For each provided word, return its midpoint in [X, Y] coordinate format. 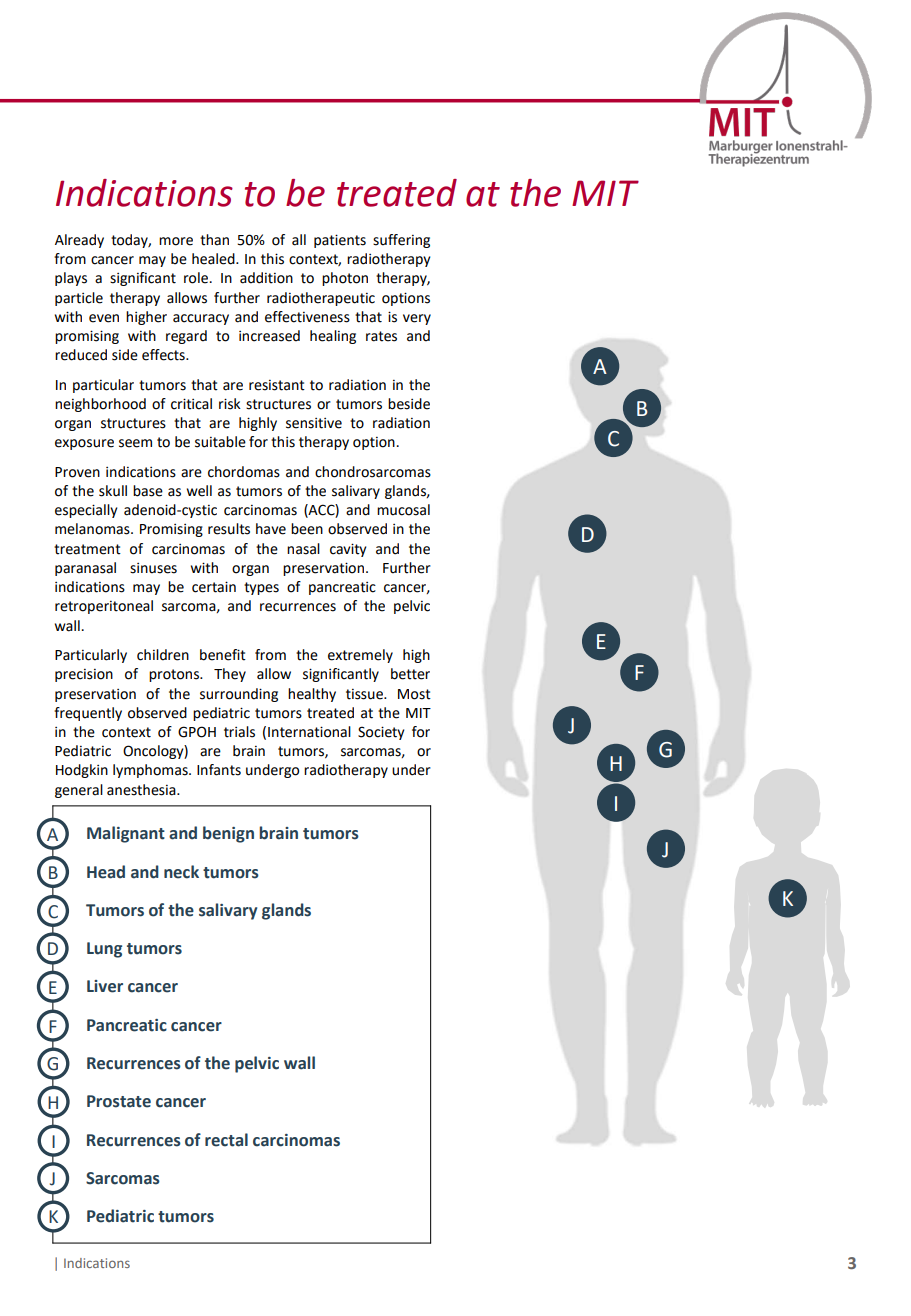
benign [228, 834]
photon [345, 279]
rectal [226, 1140]
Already [79, 241]
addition [266, 278]
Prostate [119, 1101]
